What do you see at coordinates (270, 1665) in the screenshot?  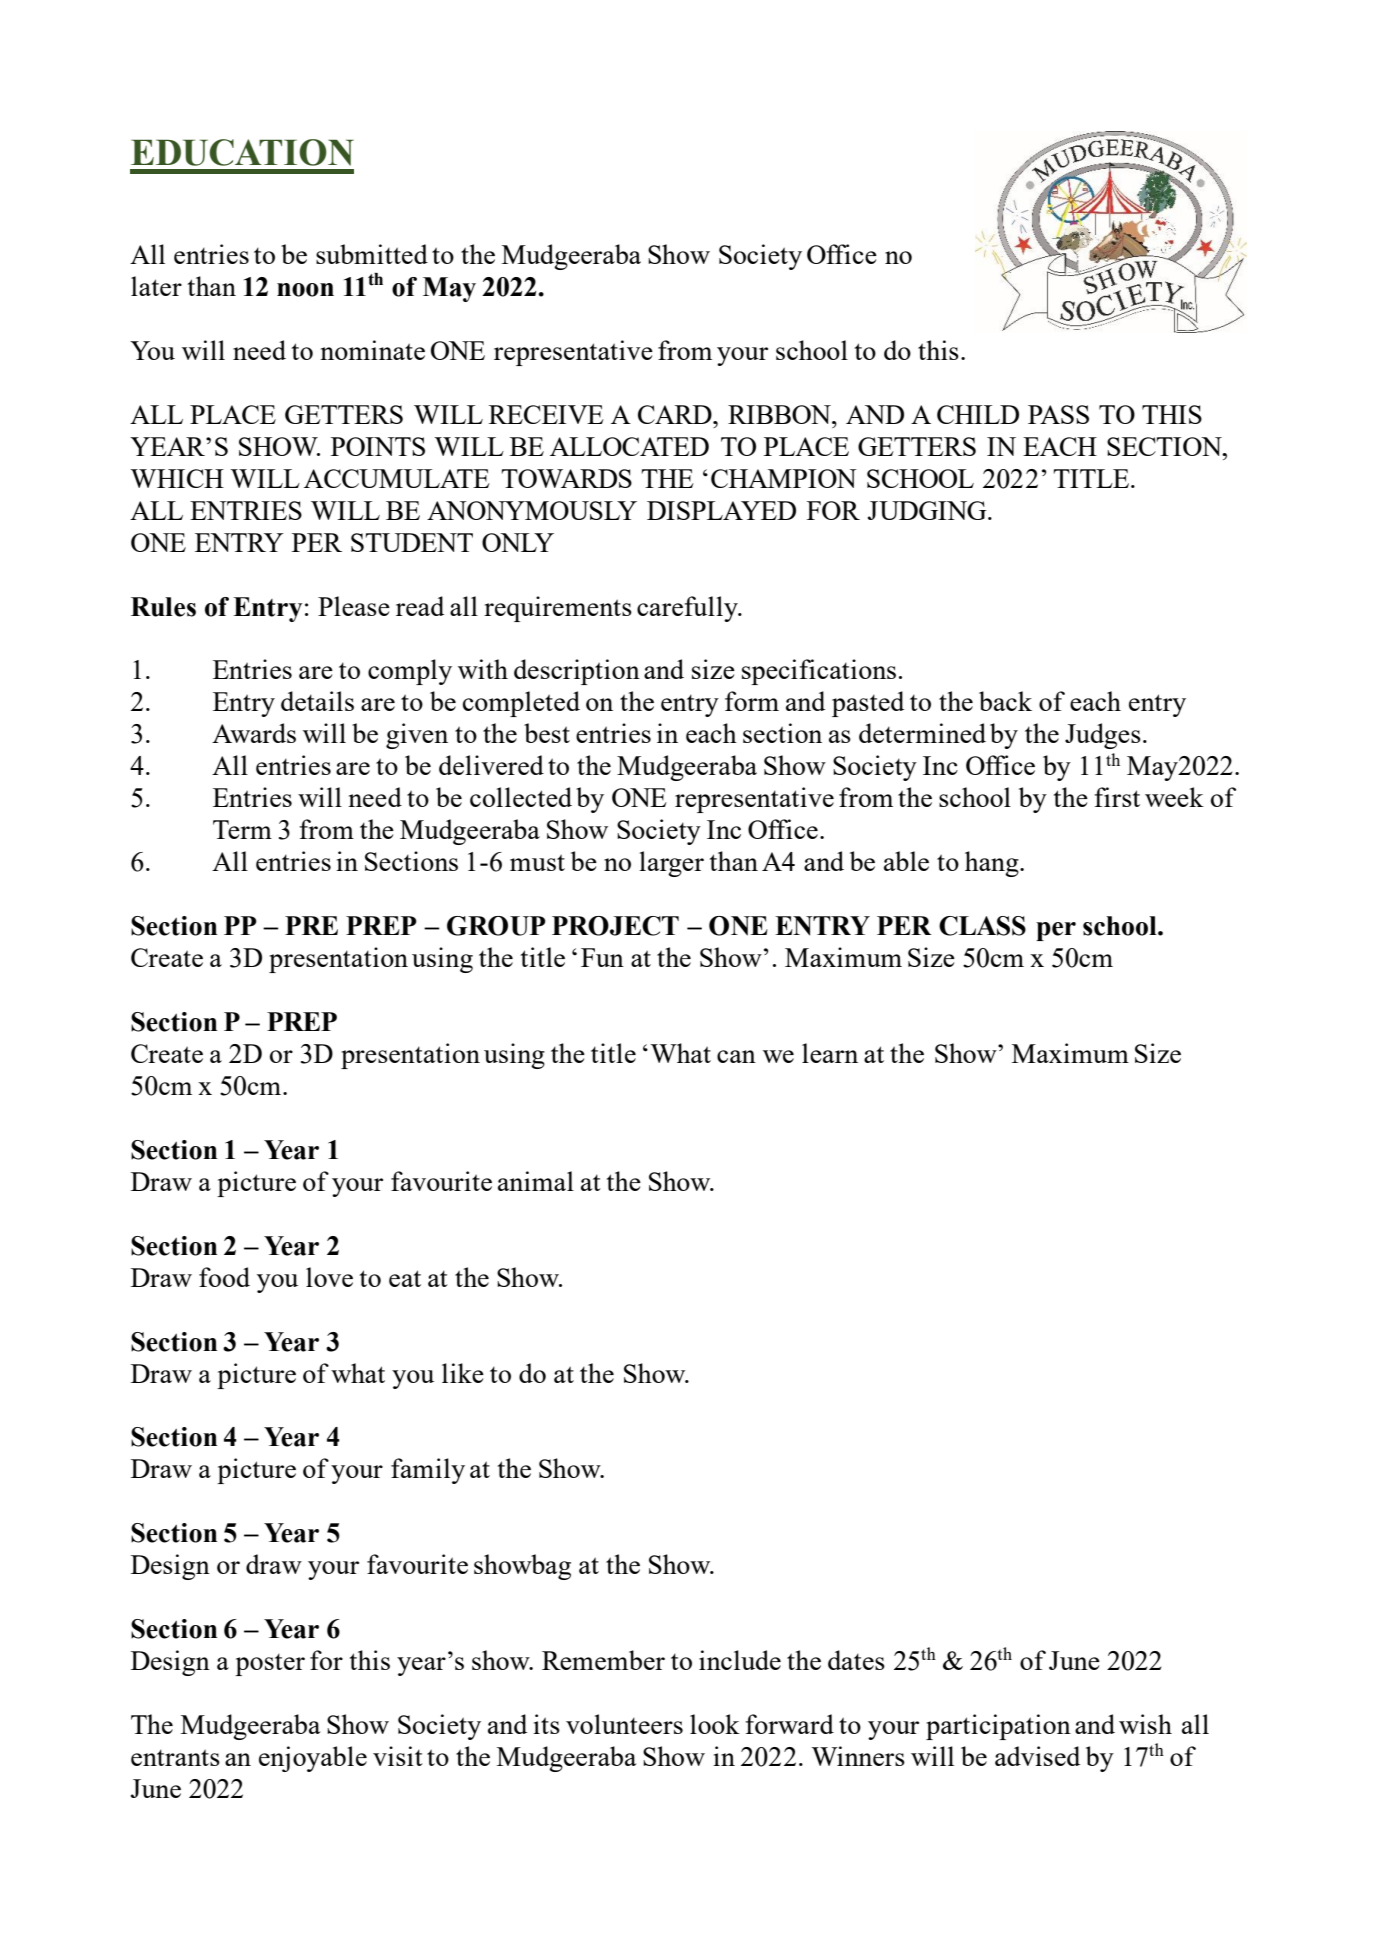 I see `poster` at bounding box center [270, 1665].
